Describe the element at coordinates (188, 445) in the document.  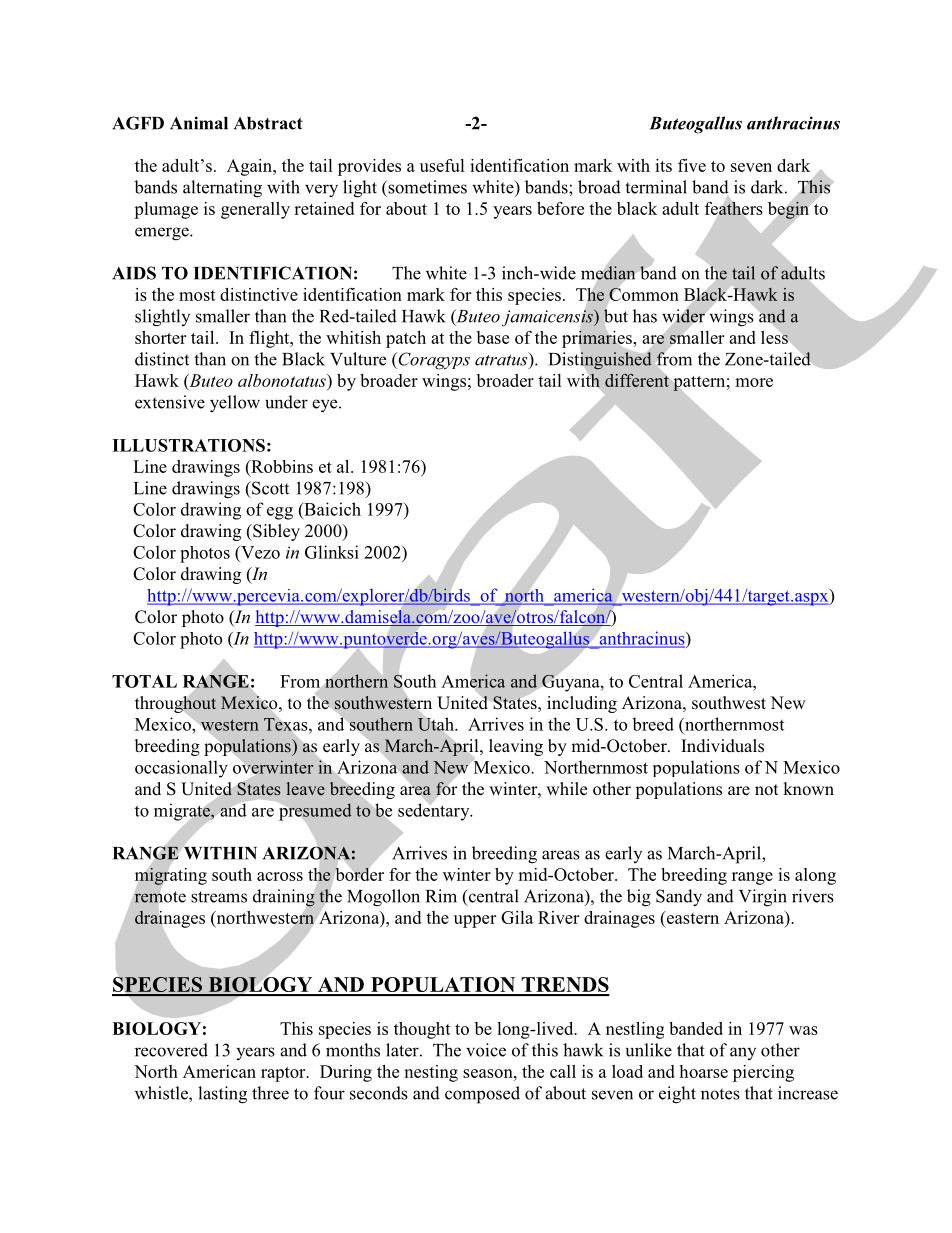
I see `ILLUSTRATIONS` at that location.
